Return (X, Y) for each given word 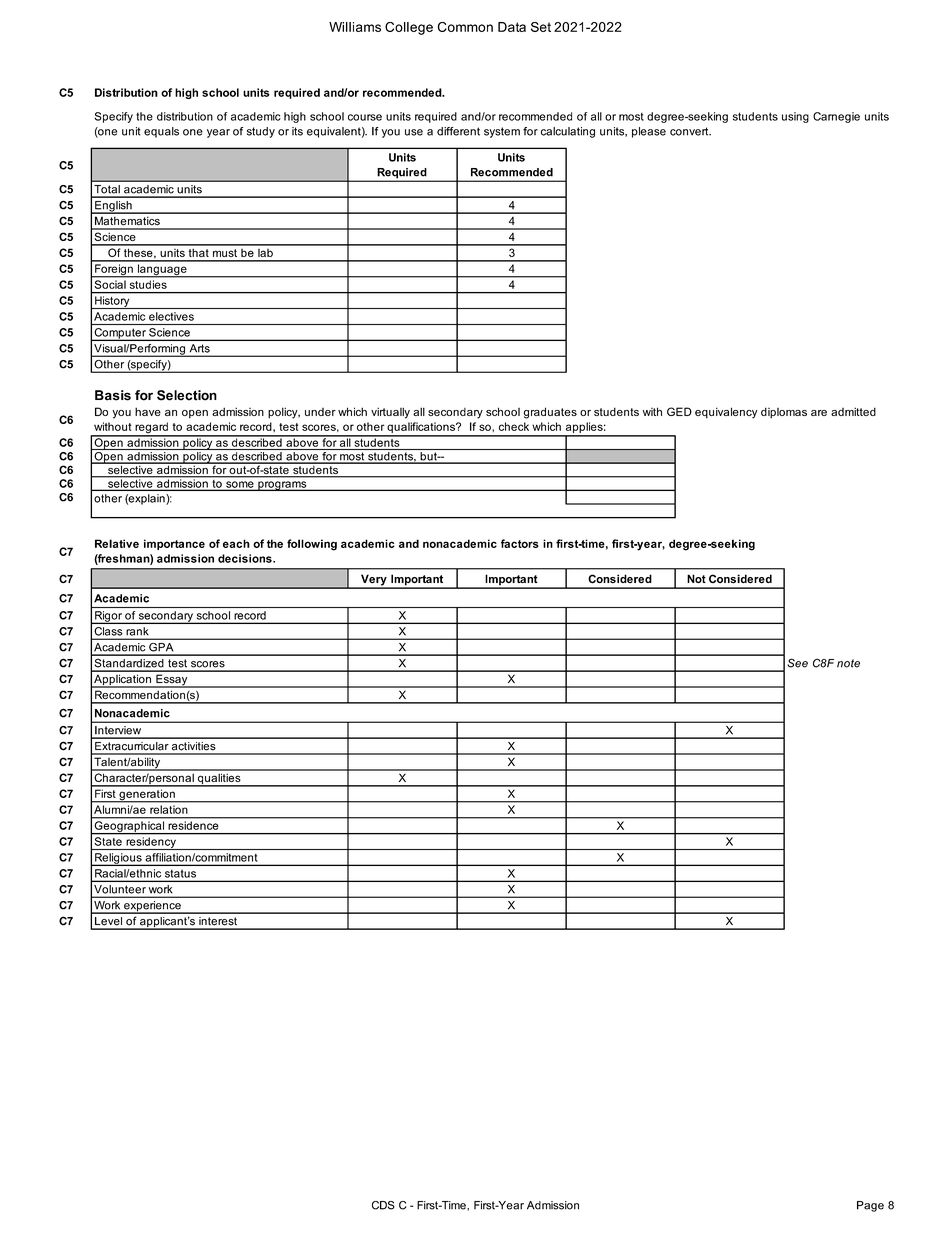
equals (161, 132)
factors (520, 543)
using (795, 117)
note (848, 663)
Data (512, 27)
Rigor (108, 617)
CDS (383, 1205)
